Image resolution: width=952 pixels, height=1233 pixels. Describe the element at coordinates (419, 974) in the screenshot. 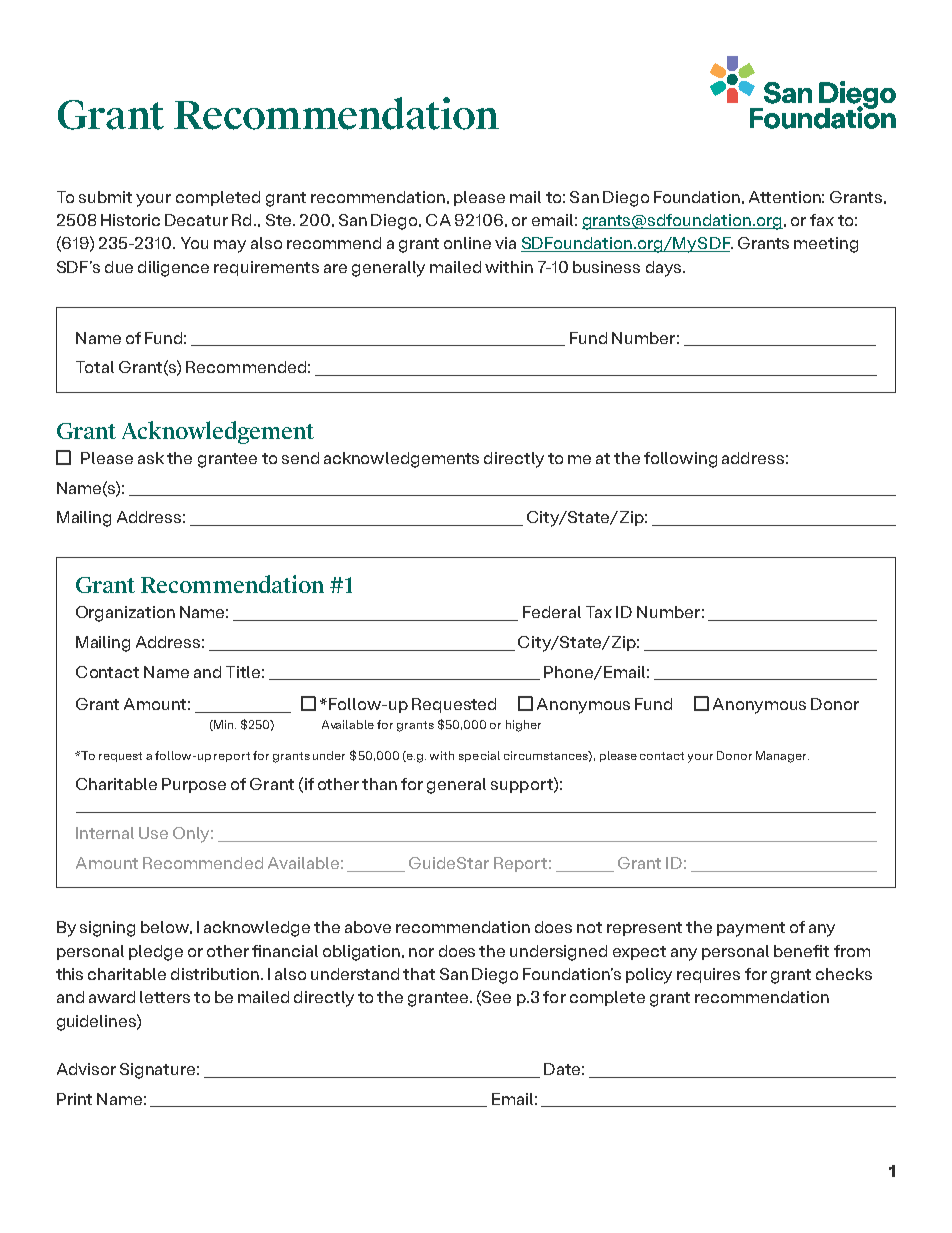

I see `that` at that location.
